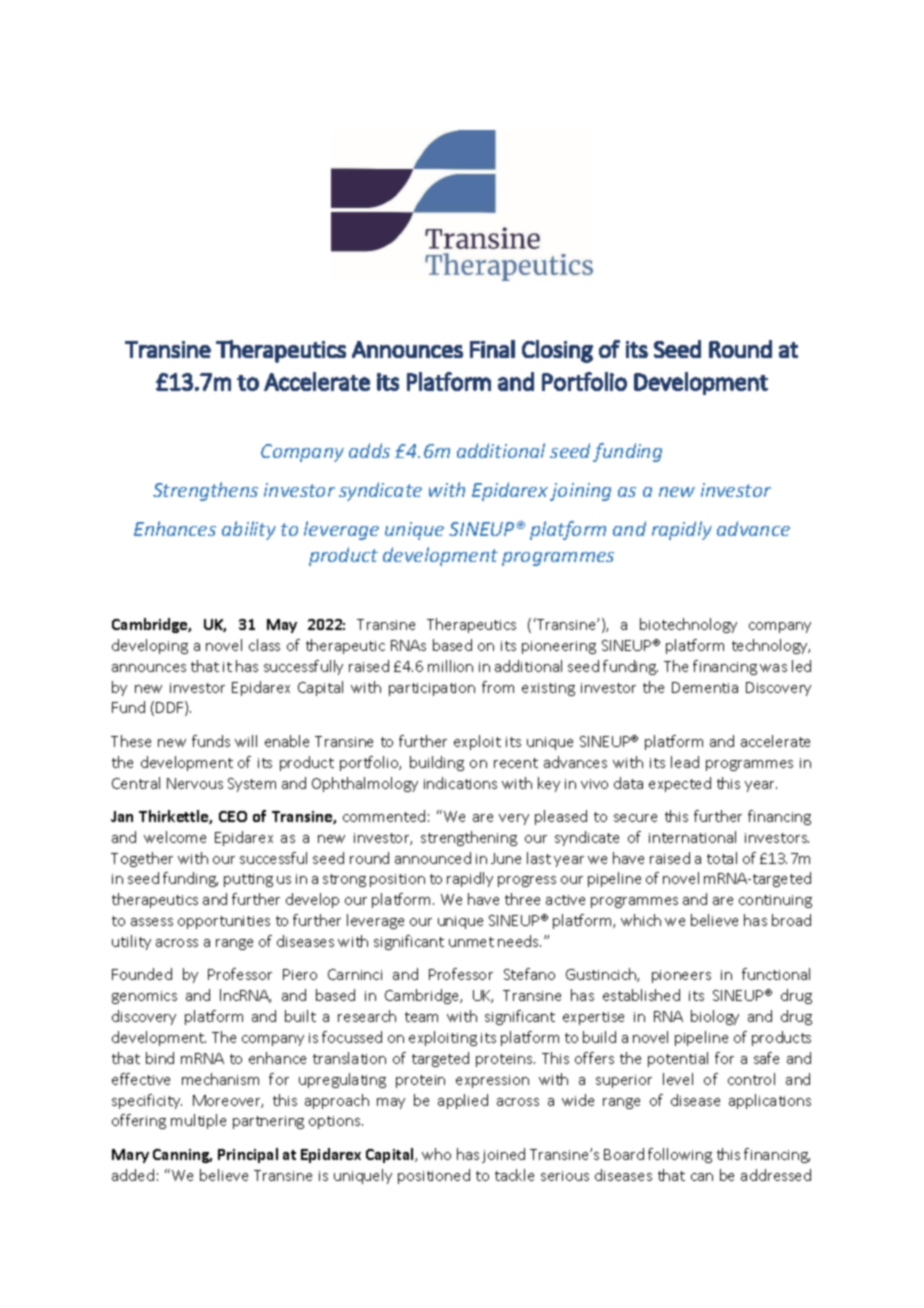 This page has width=924, height=1308. Describe the element at coordinates (205, 491) in the page. I see `Strengthens` at that location.
